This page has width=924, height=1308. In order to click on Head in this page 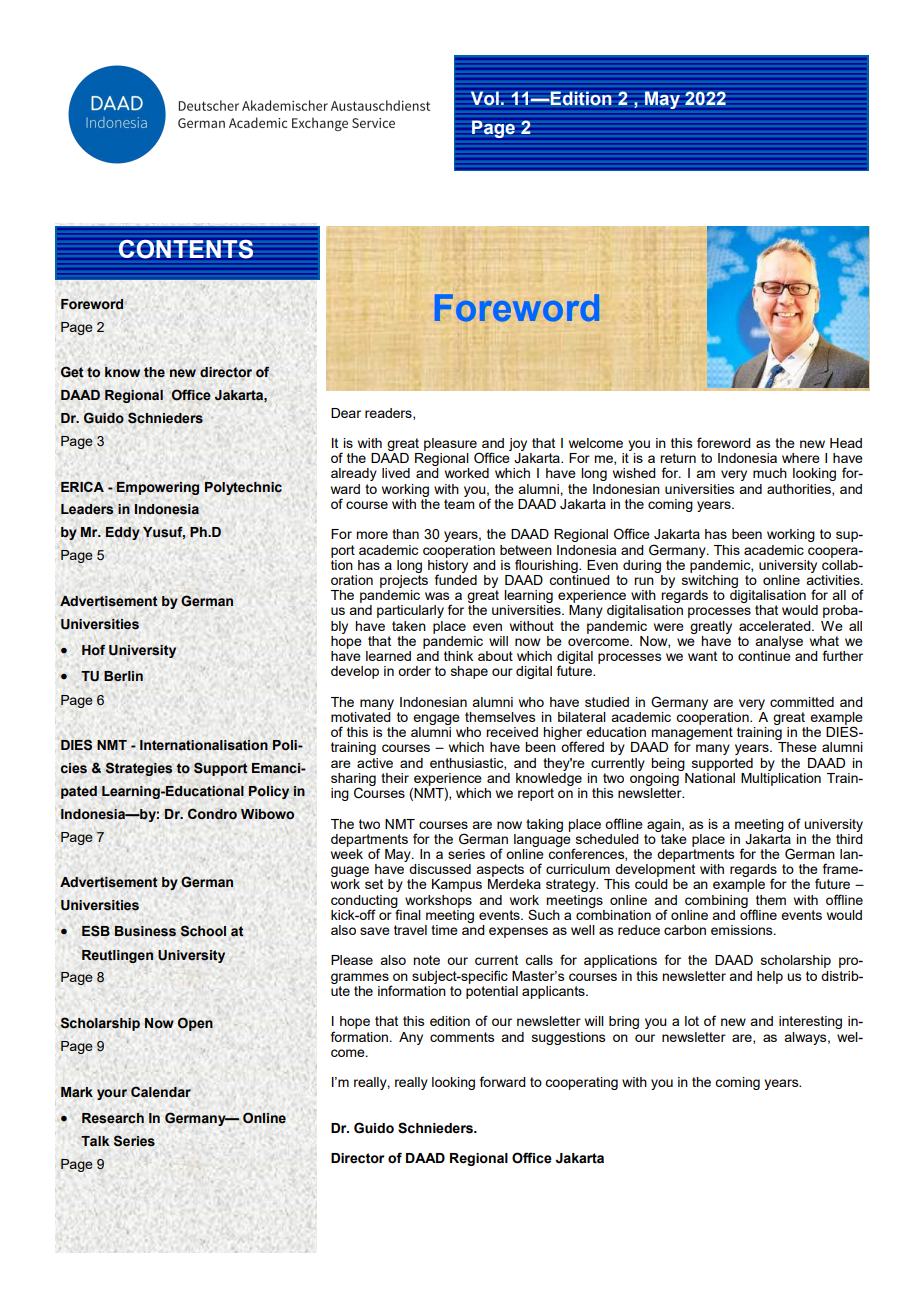, I will do `click(846, 443)`.
